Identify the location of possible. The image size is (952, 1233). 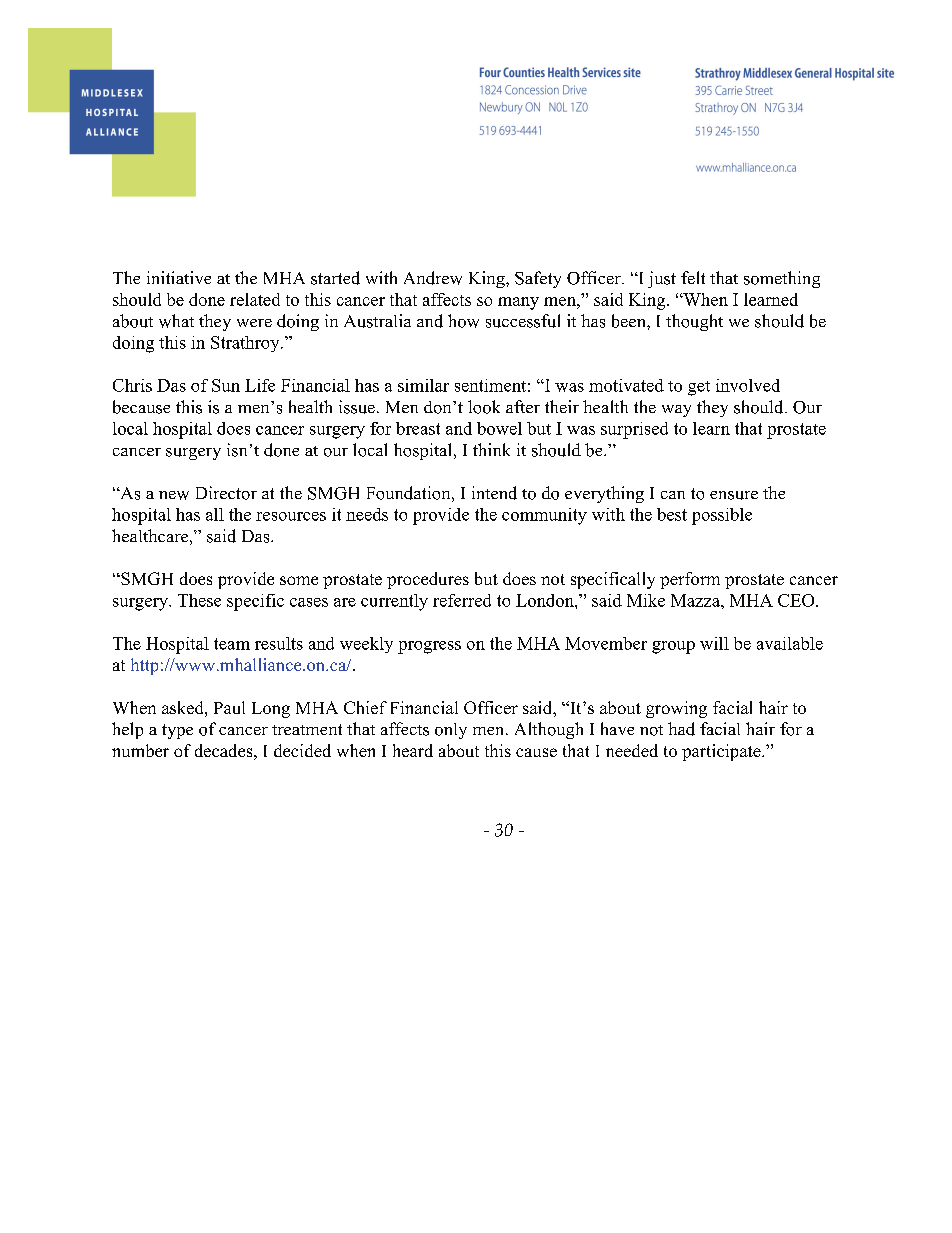
(722, 516).
